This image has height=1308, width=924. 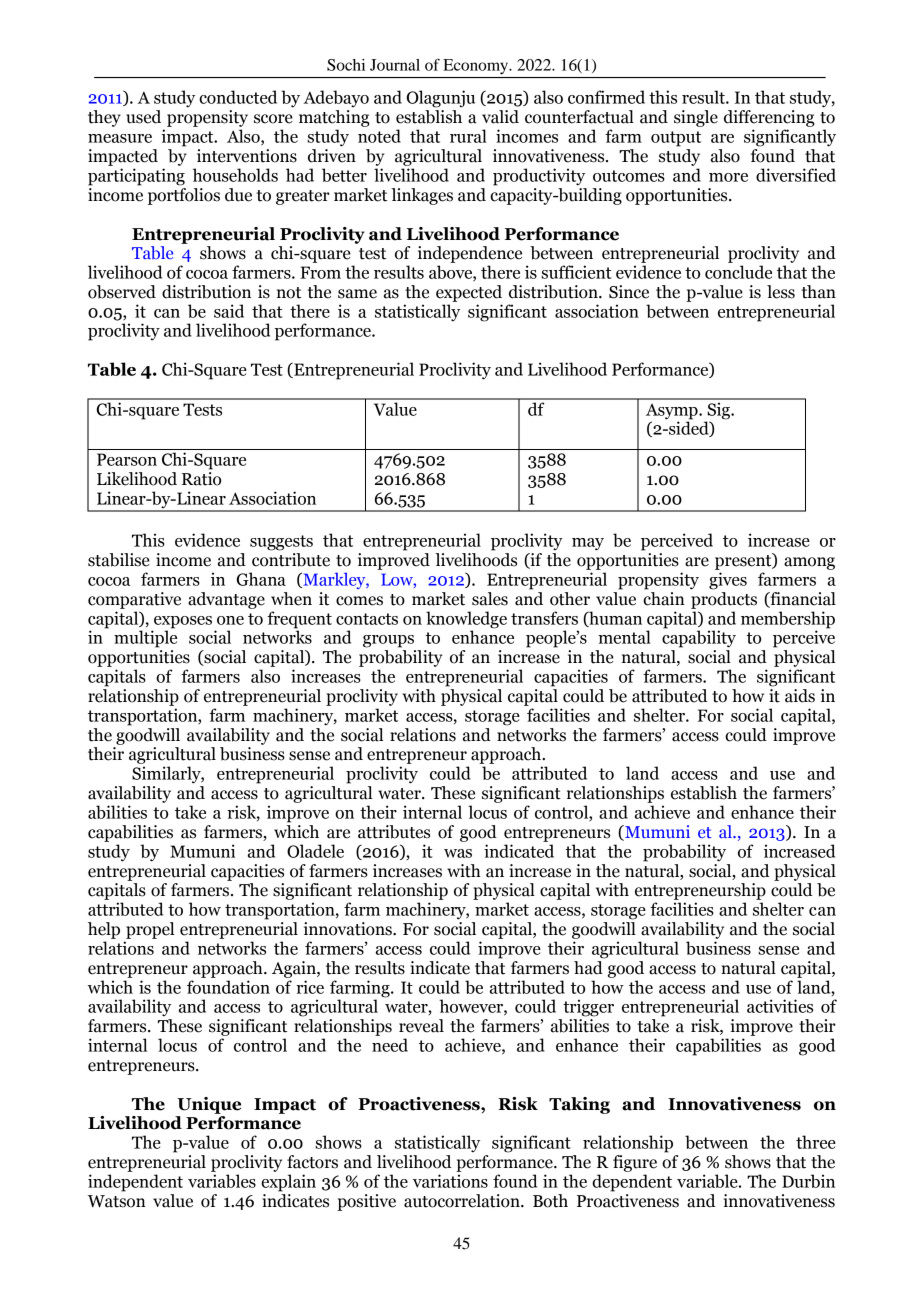 What do you see at coordinates (477, 66) in the image?
I see `Economy` at bounding box center [477, 66].
